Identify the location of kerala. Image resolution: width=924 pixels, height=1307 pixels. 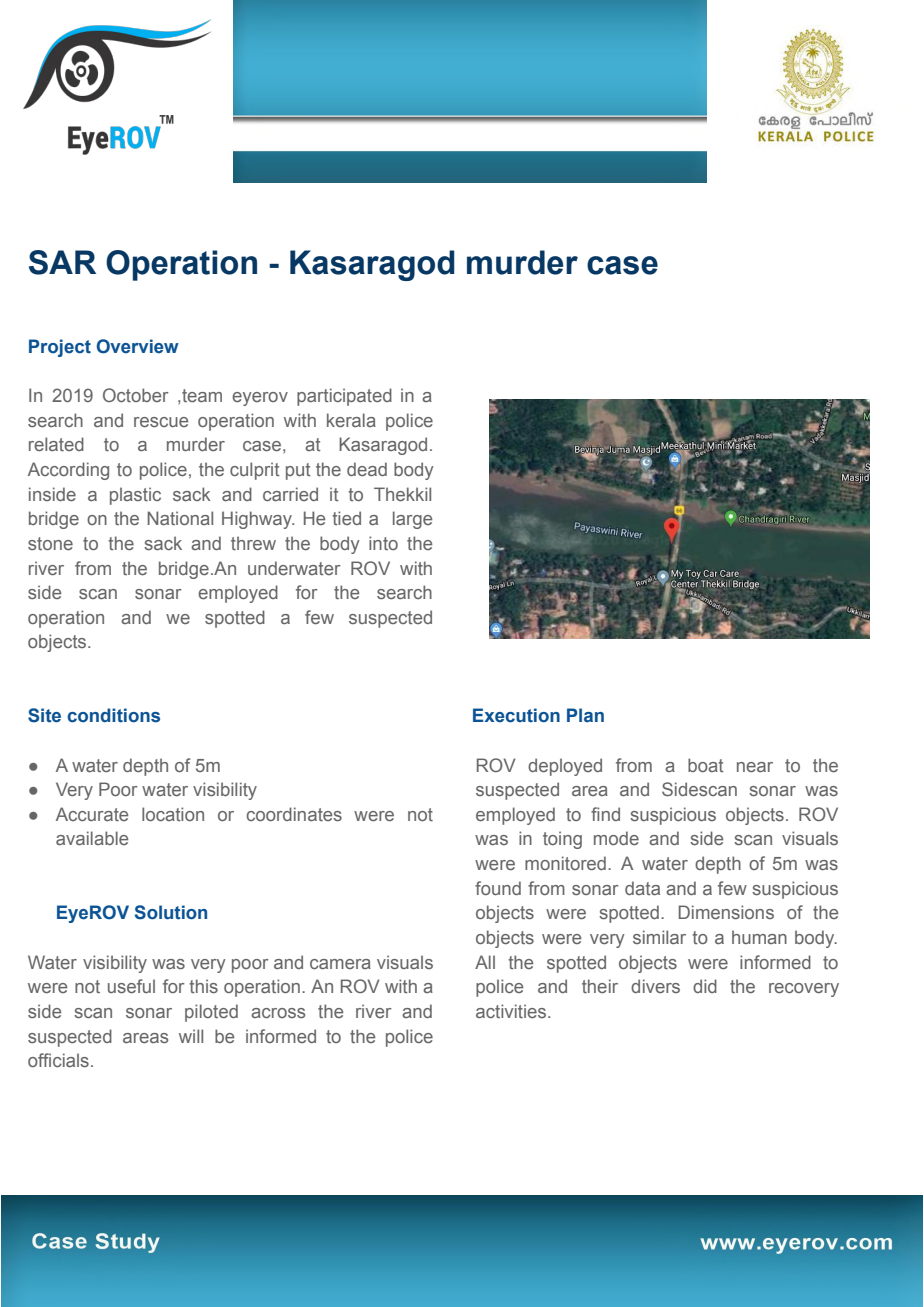
(351, 420).
